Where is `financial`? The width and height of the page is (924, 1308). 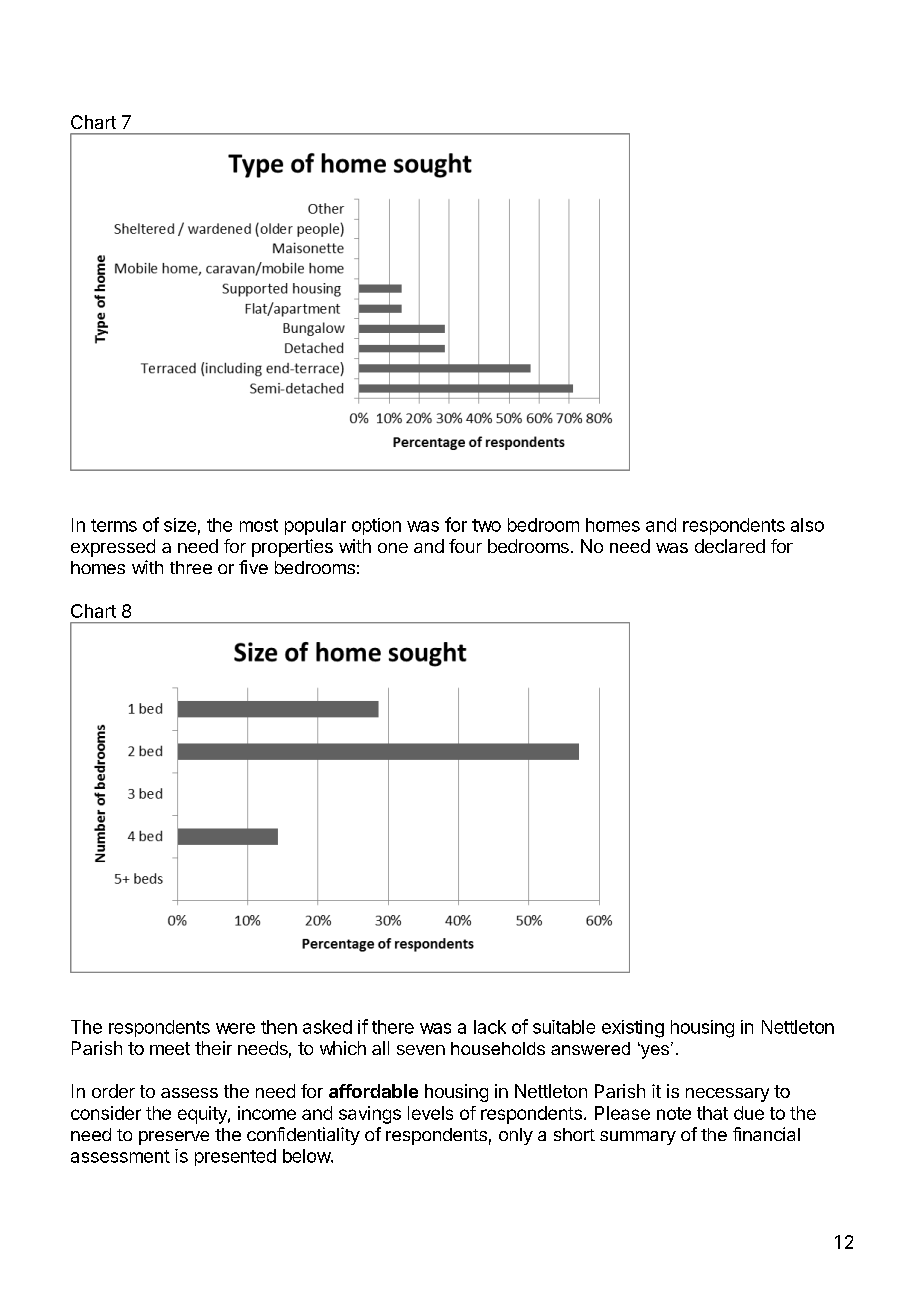
financial is located at coordinates (766, 1134).
